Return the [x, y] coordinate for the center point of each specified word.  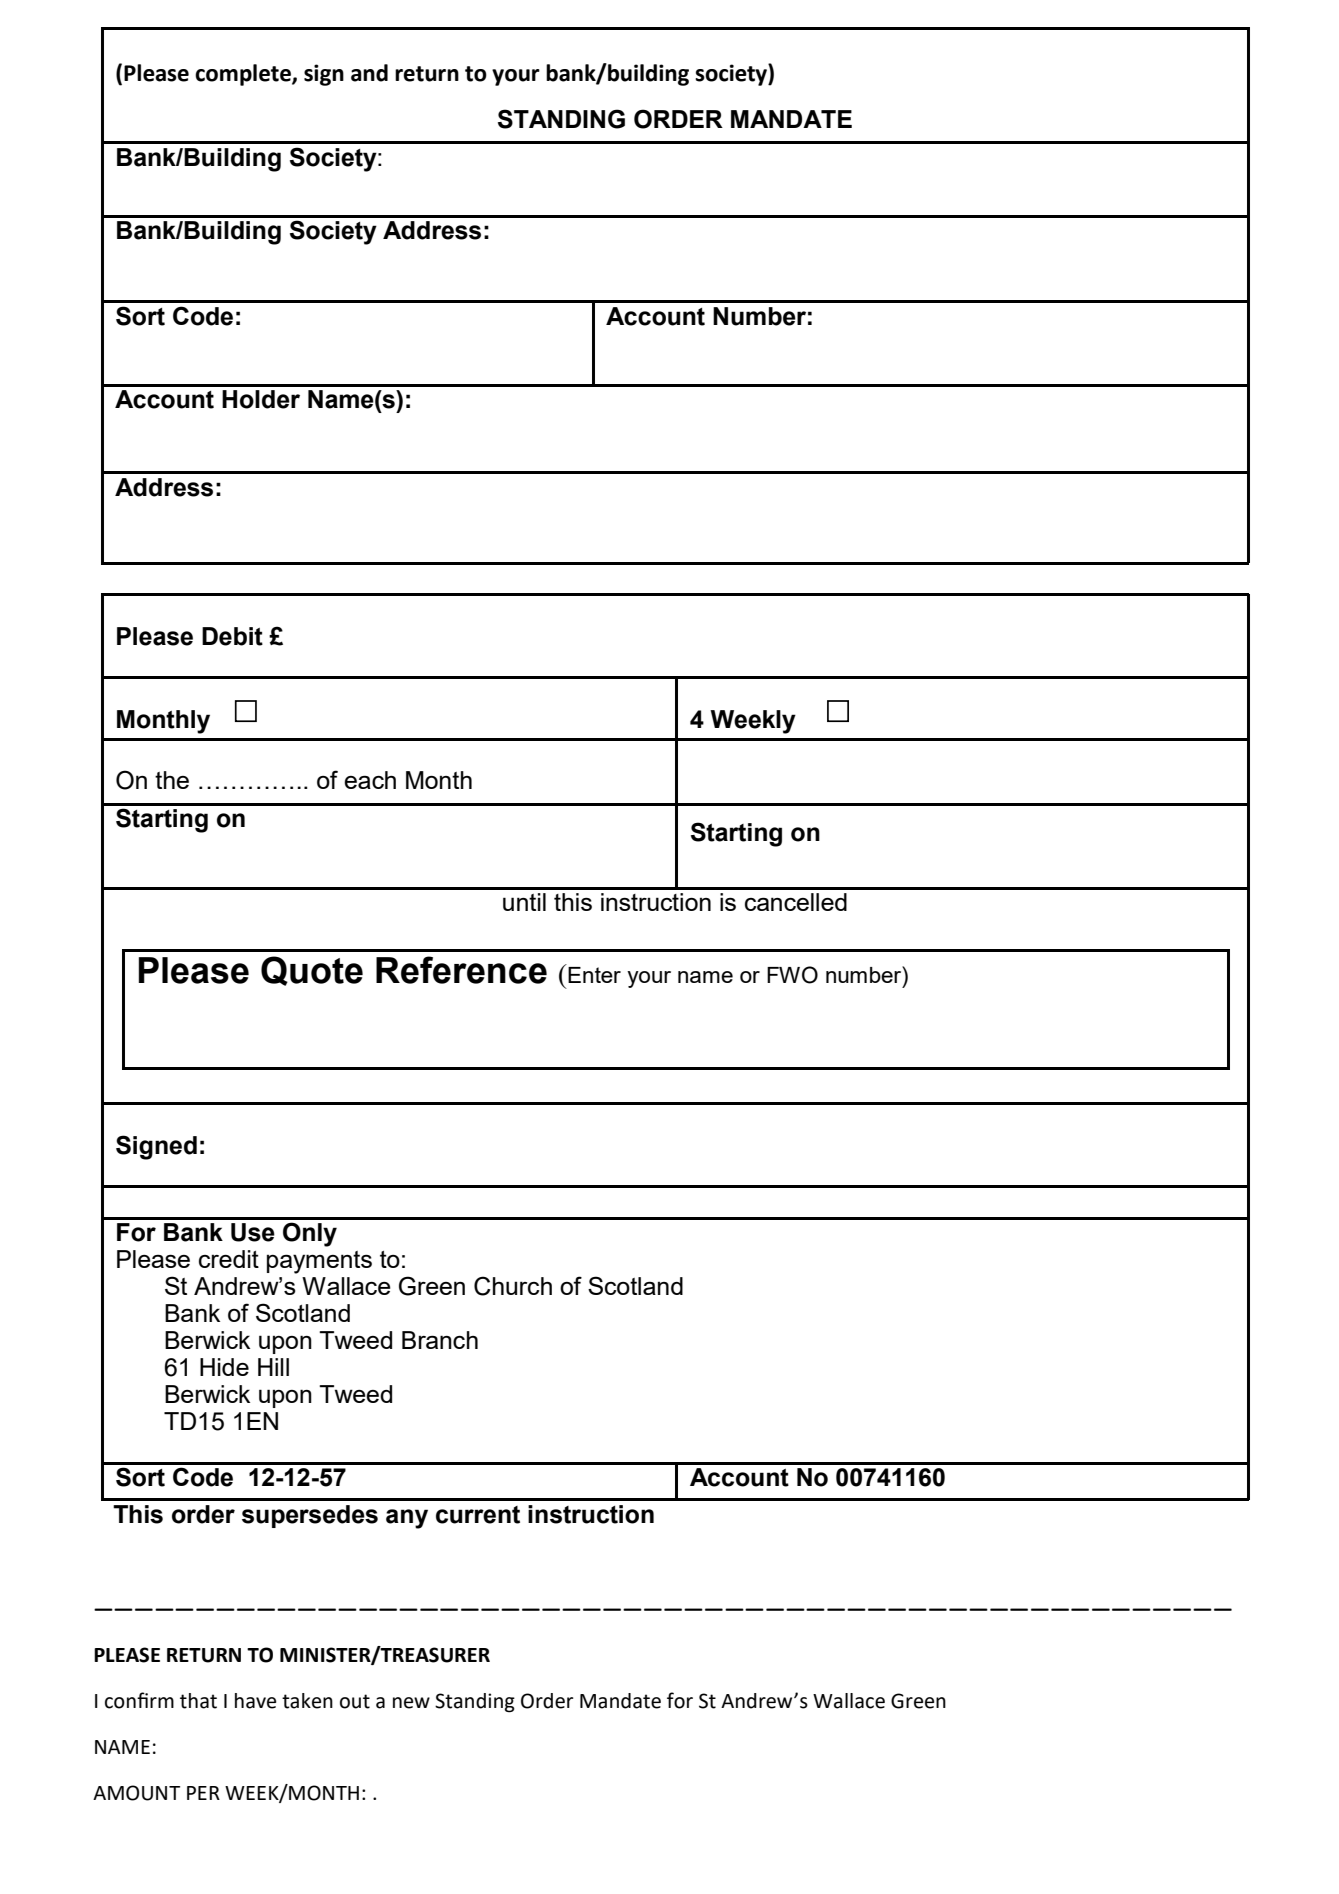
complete [244, 75]
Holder [261, 399]
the [172, 780]
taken [307, 1701]
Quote [312, 971]
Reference [461, 970]
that [198, 1701]
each [370, 780]
